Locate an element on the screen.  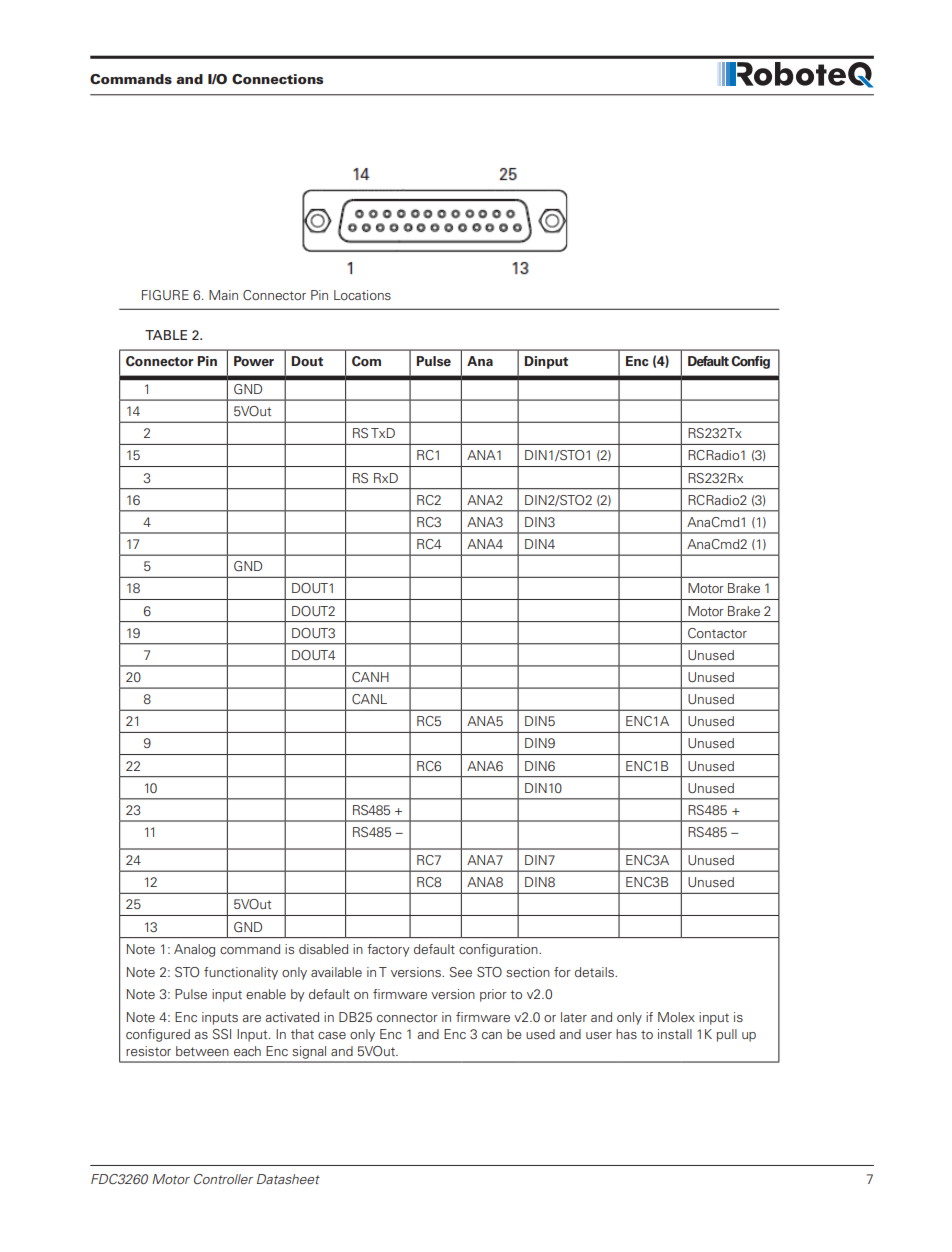
details is located at coordinates (595, 972).
